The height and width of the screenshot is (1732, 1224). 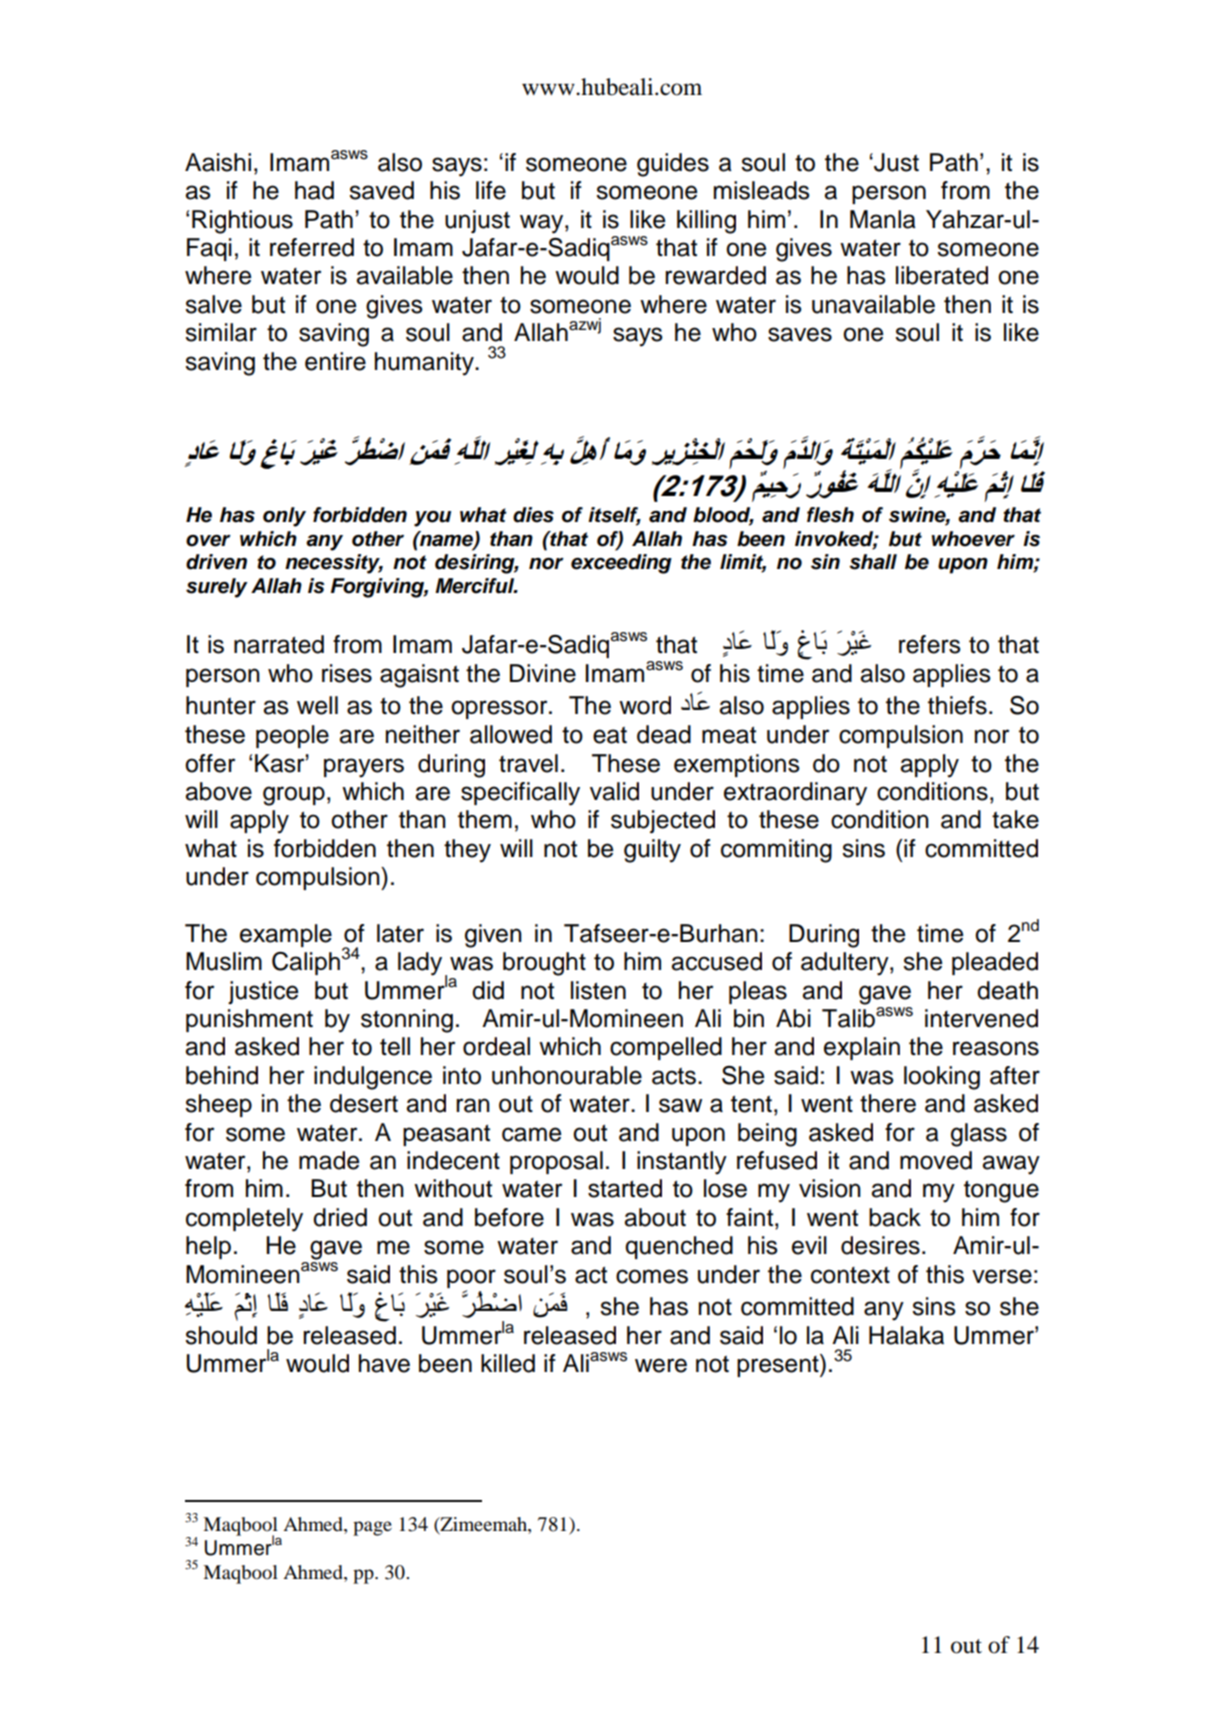 I want to click on exceeding, so click(x=621, y=564).
